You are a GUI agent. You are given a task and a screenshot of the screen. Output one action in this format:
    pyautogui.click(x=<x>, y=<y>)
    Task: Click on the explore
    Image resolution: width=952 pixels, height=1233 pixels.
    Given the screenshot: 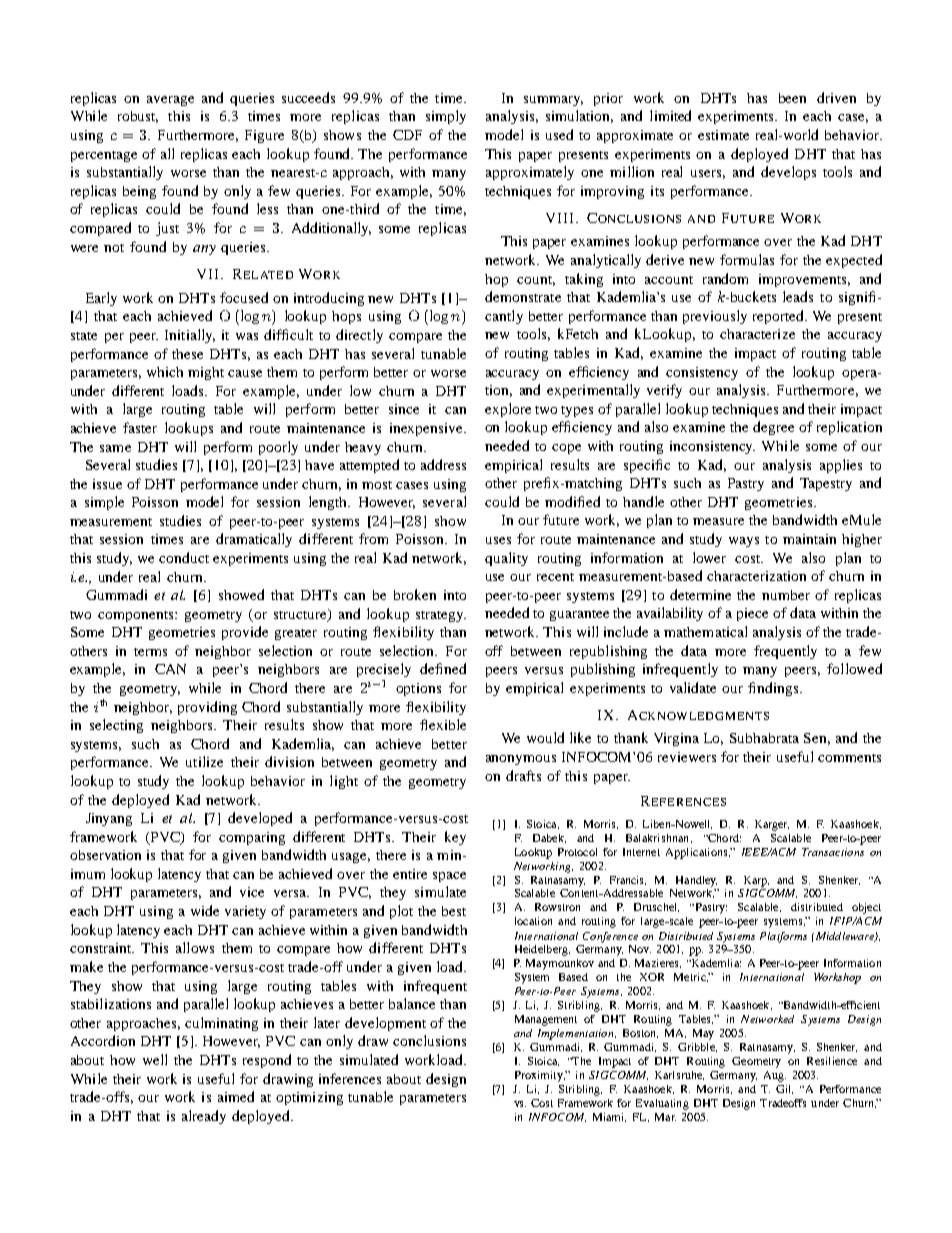 What is the action you would take?
    pyautogui.click(x=508, y=410)
